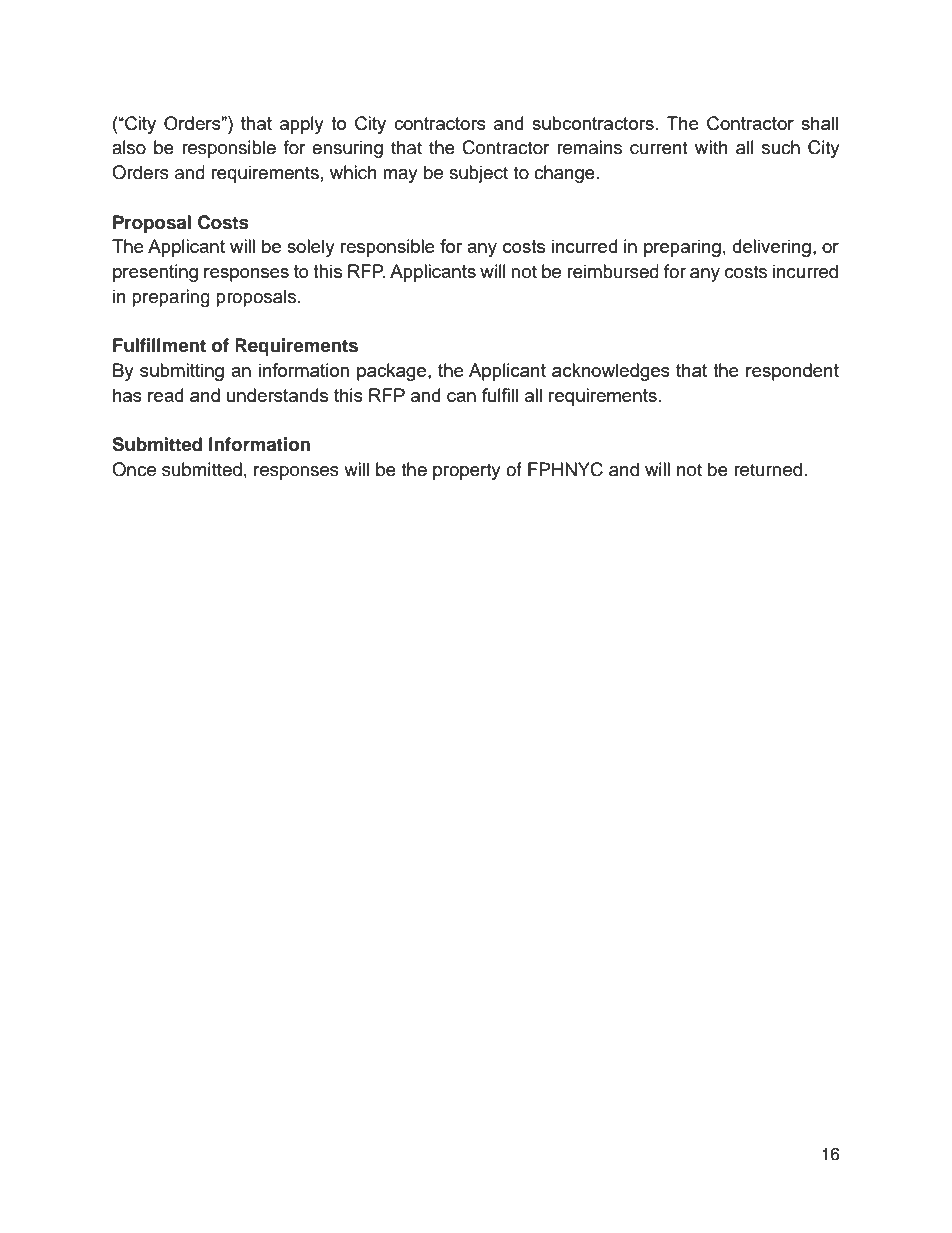  What do you see at coordinates (613, 271) in the page?
I see `reimbursed` at bounding box center [613, 271].
